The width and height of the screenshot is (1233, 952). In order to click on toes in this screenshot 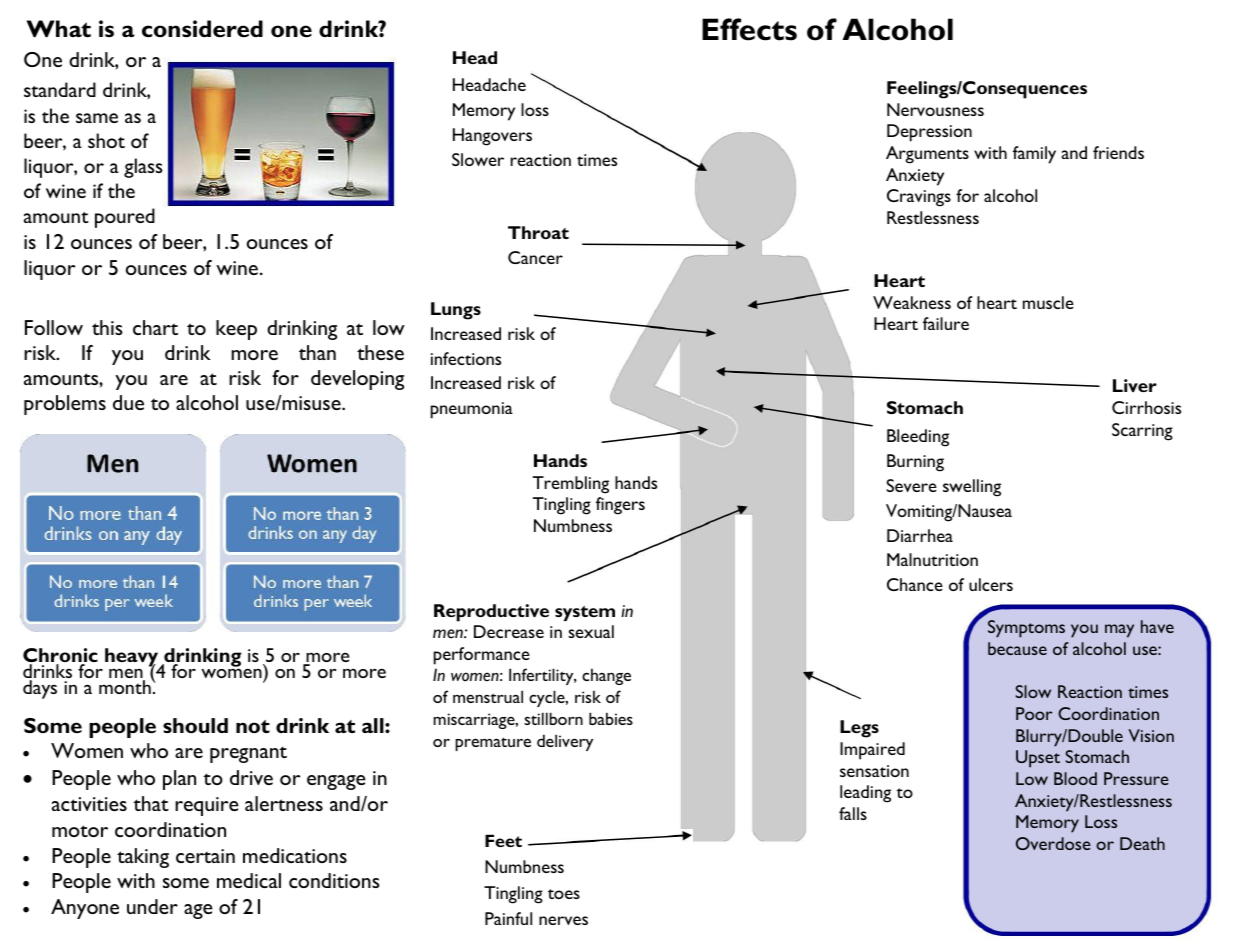, I will do `click(564, 894)`.
